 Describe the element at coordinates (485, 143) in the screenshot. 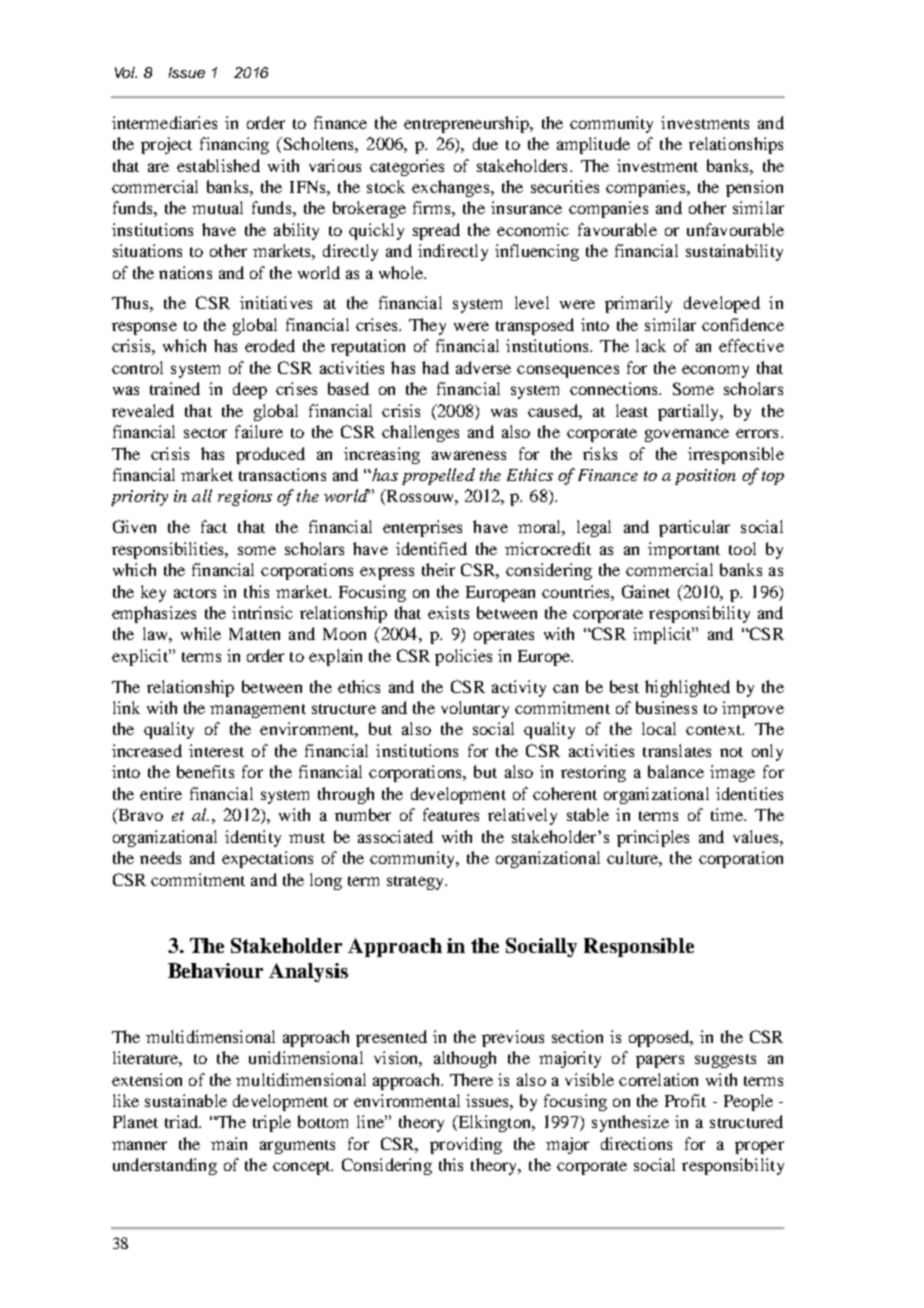

I see `due` at that location.
